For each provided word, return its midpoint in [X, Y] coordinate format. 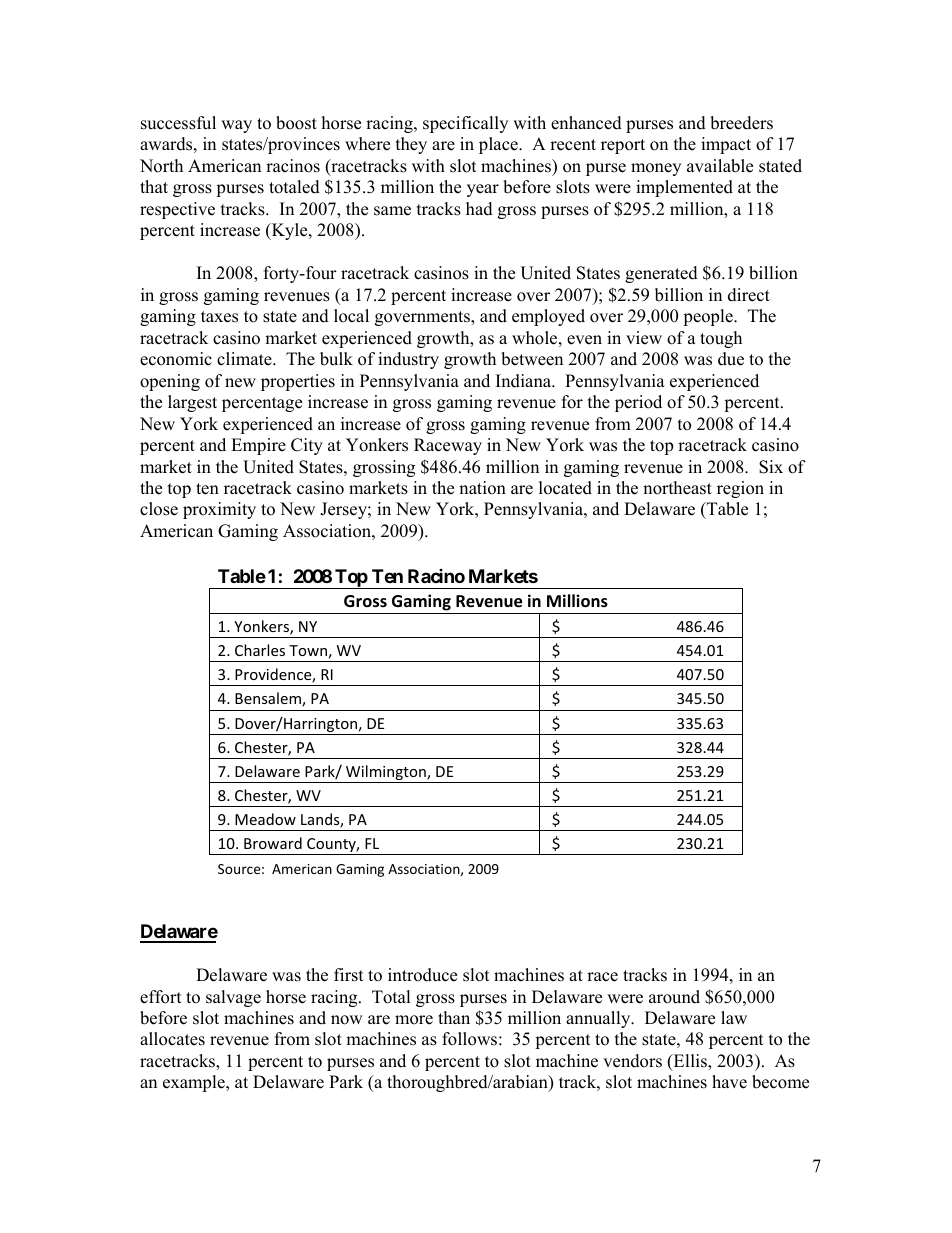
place [499, 145]
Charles [260, 650]
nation [482, 488]
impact [726, 145]
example [195, 1083]
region [740, 489]
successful [178, 123]
